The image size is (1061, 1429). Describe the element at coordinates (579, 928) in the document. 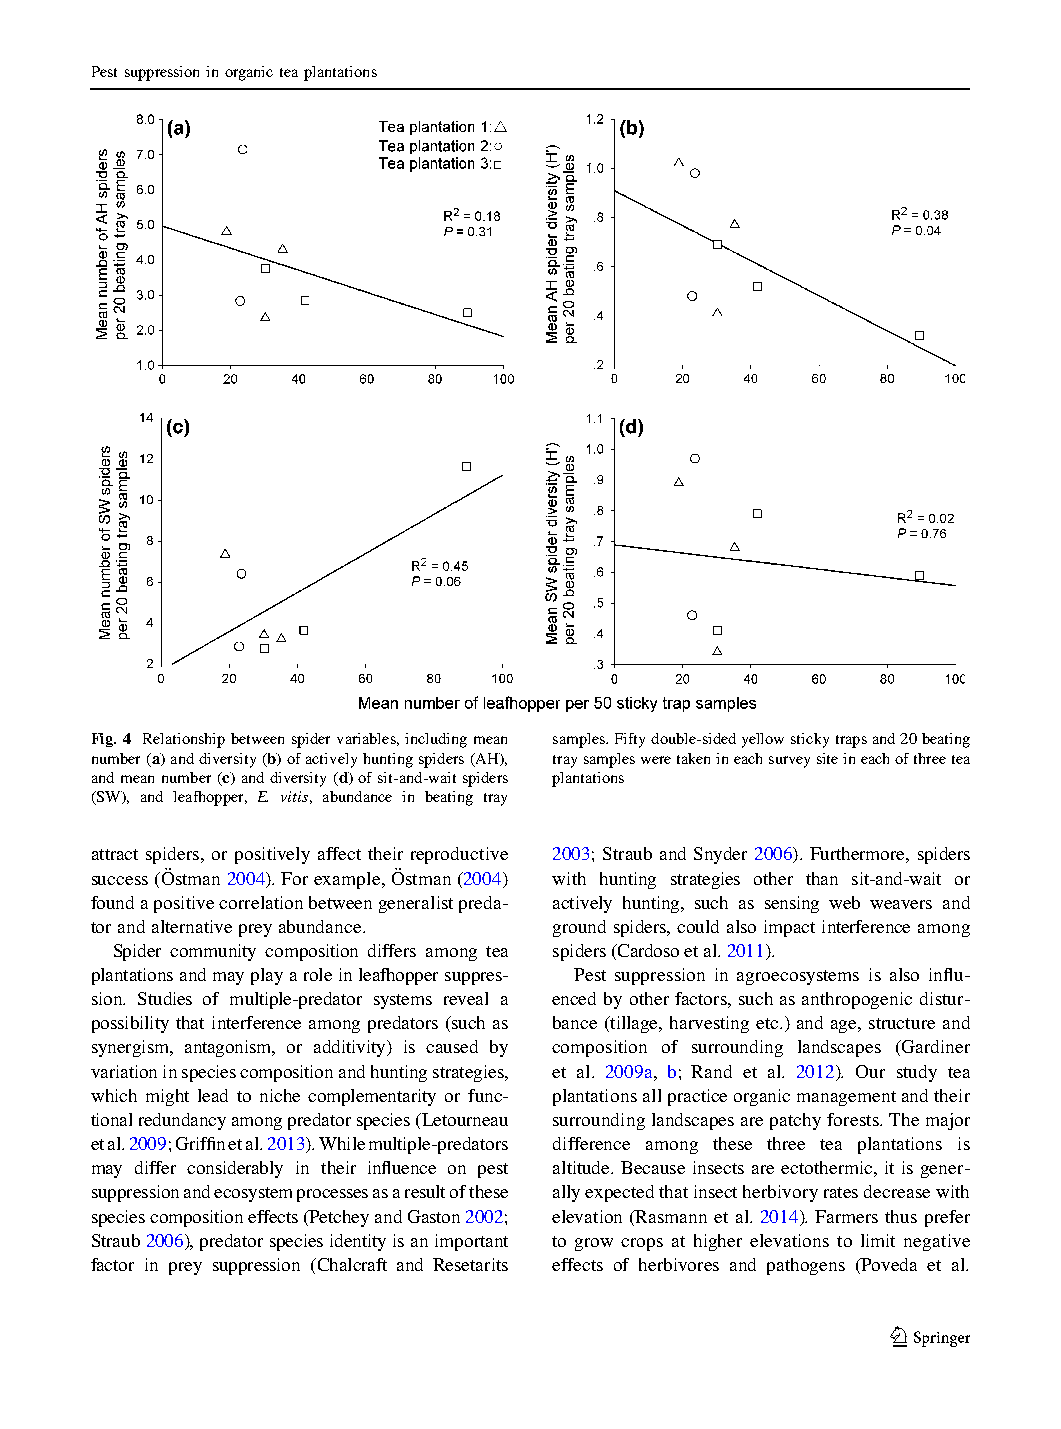

I see `ground` at that location.
